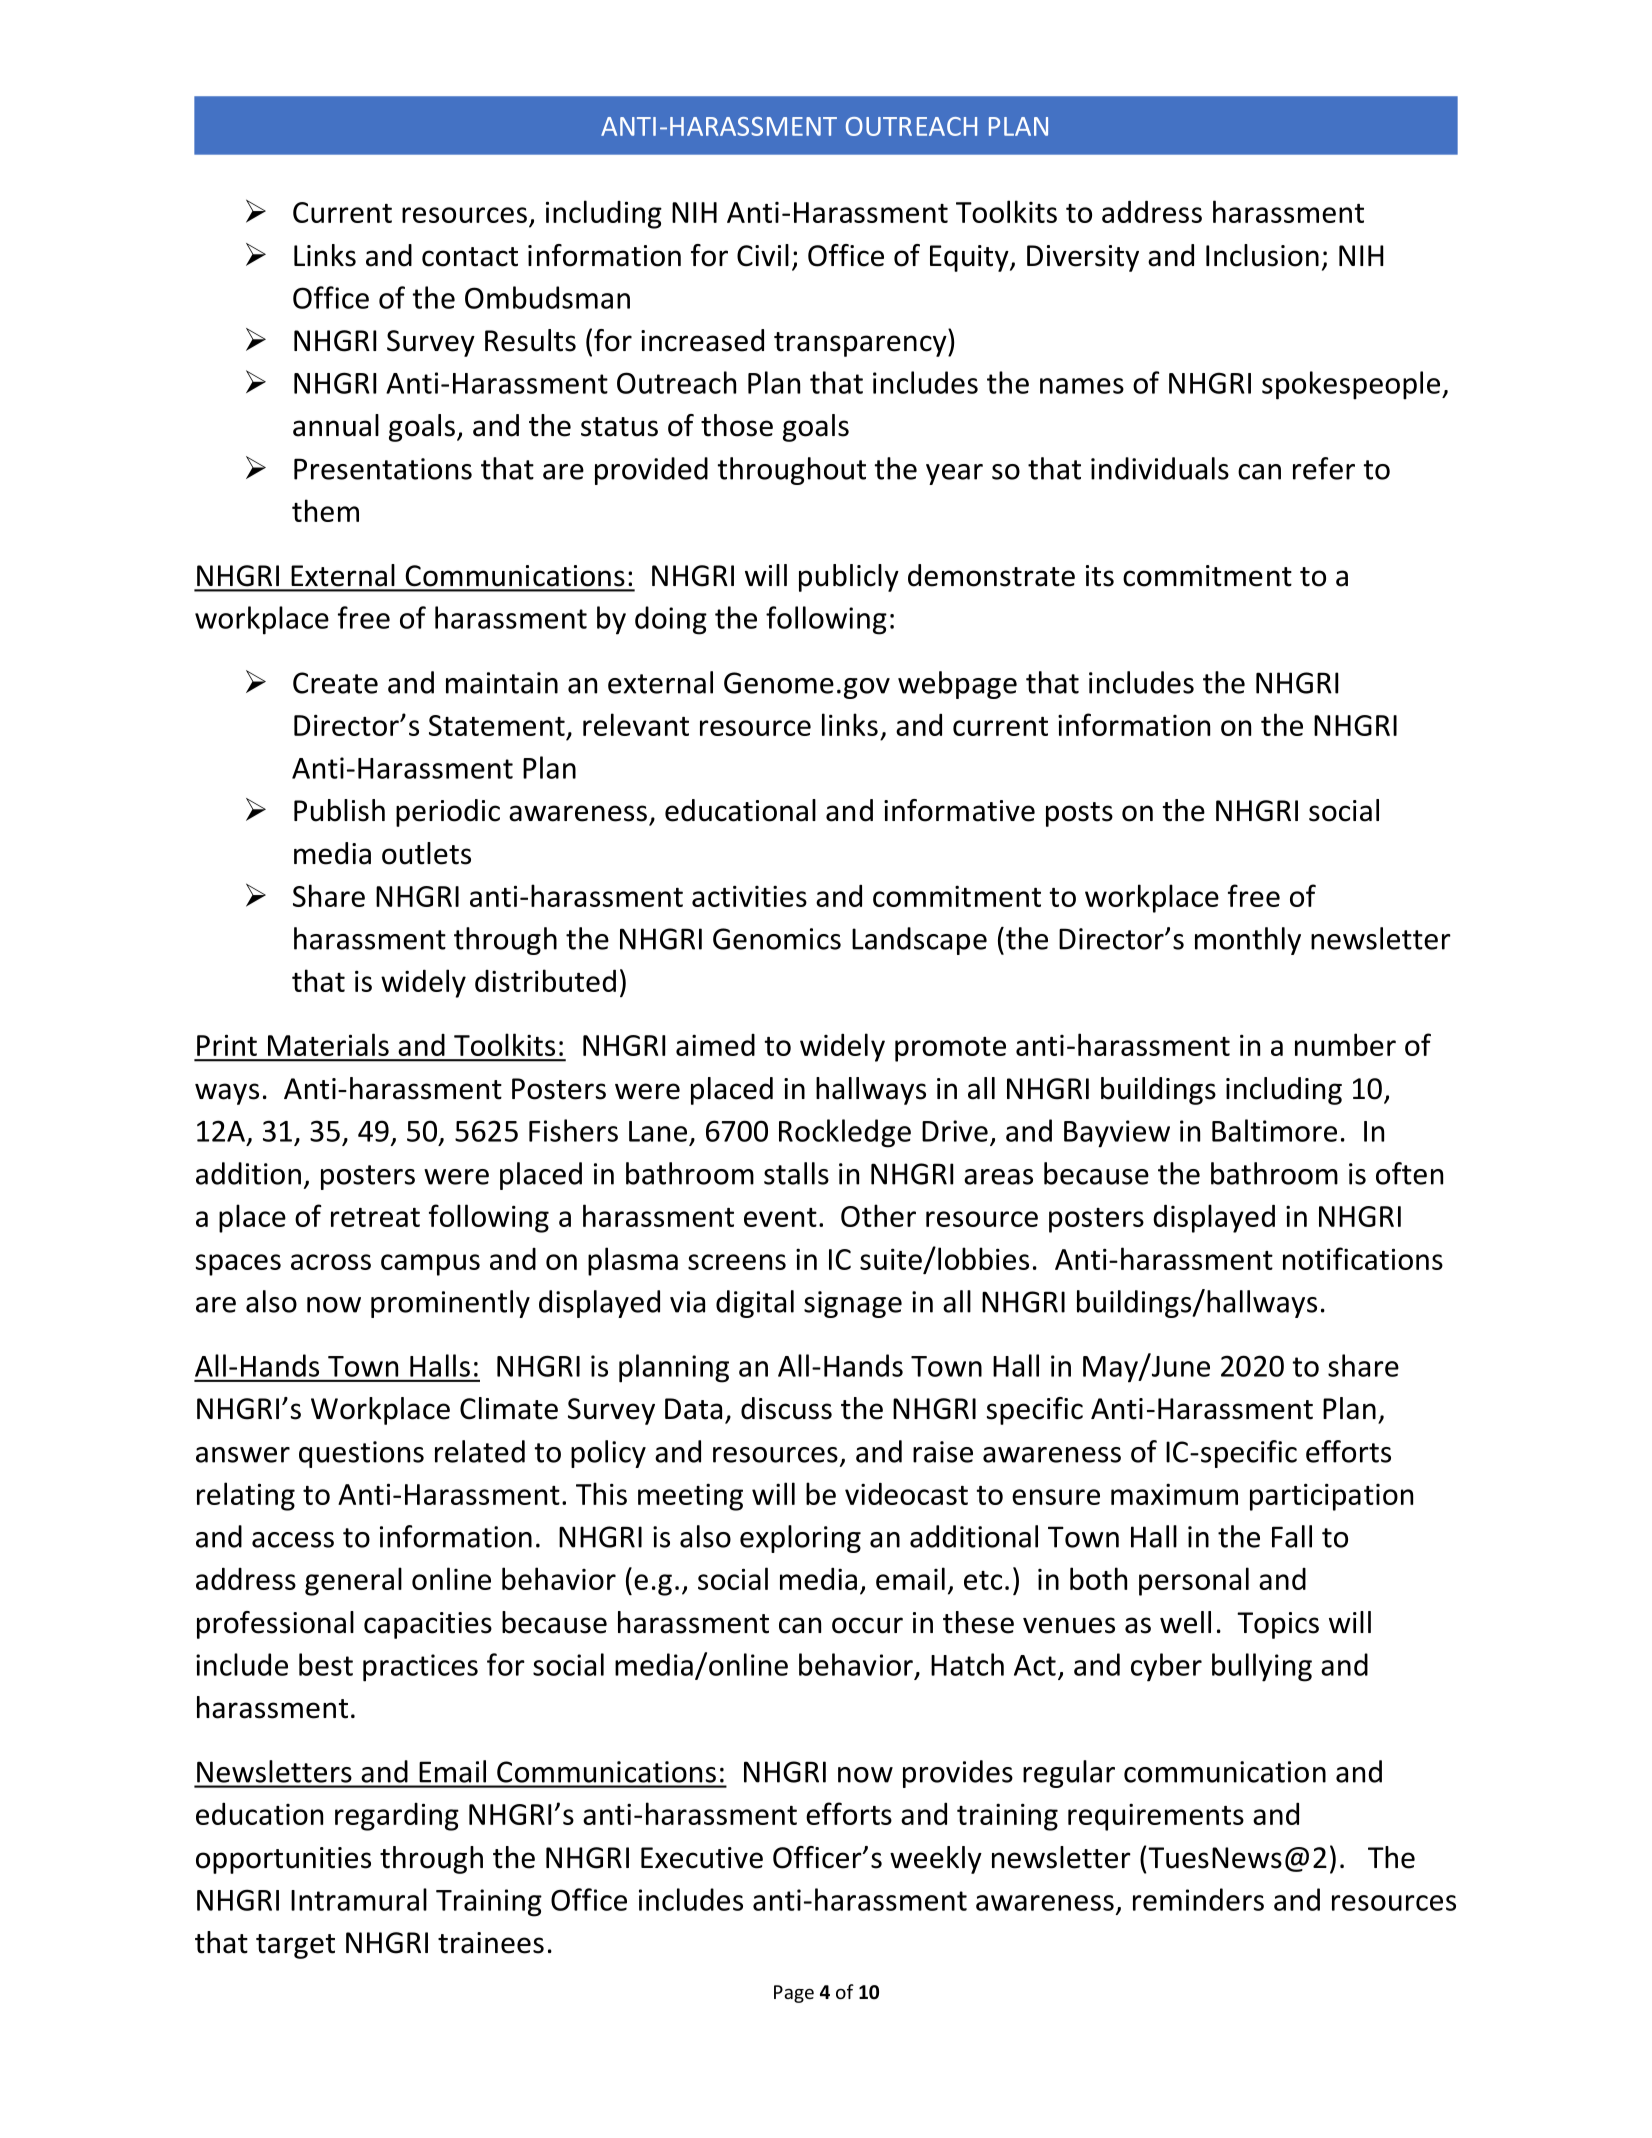  Describe the element at coordinates (796, 1173) in the page. I see `stalls` at that location.
